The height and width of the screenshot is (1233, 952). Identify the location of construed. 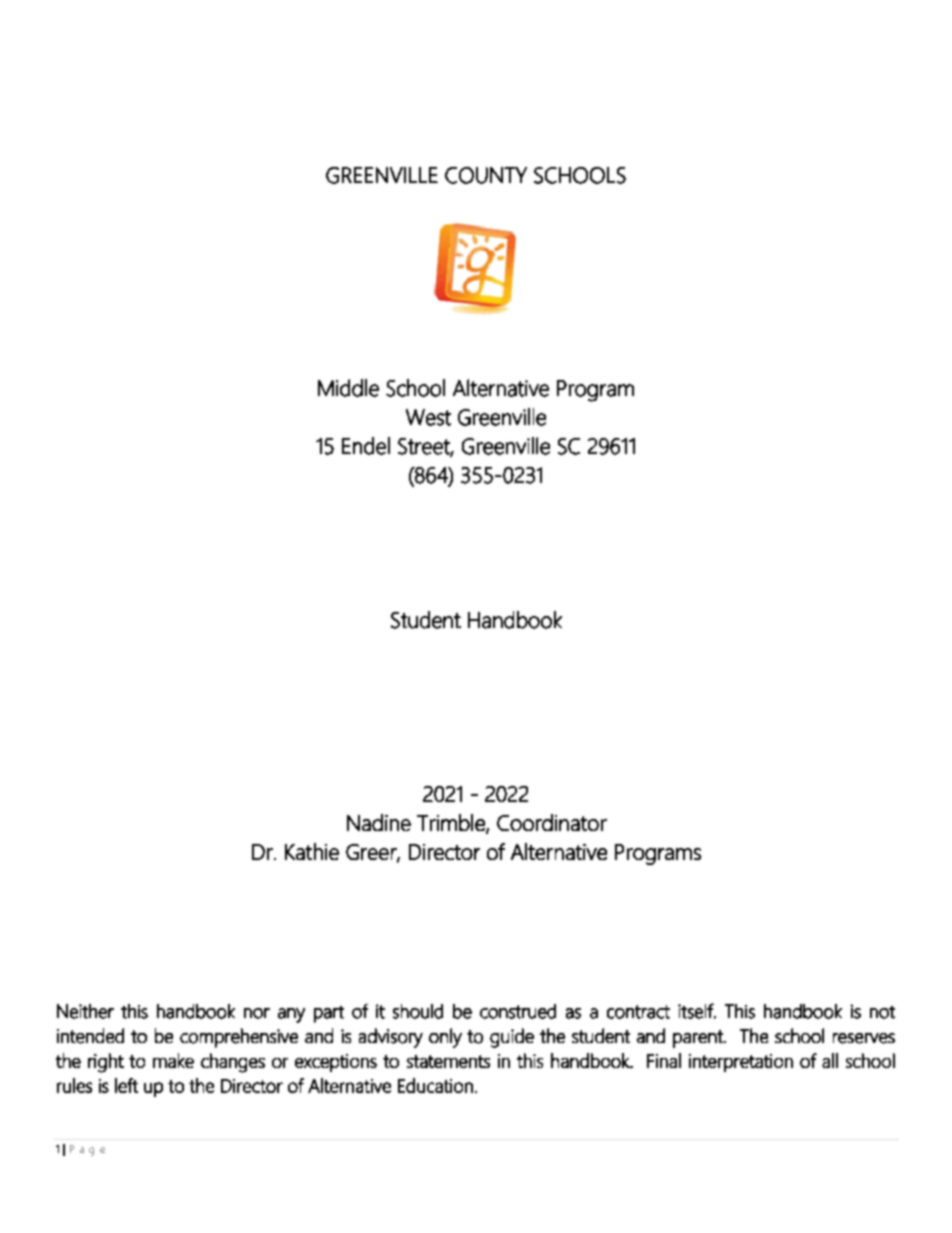
(518, 1011).
